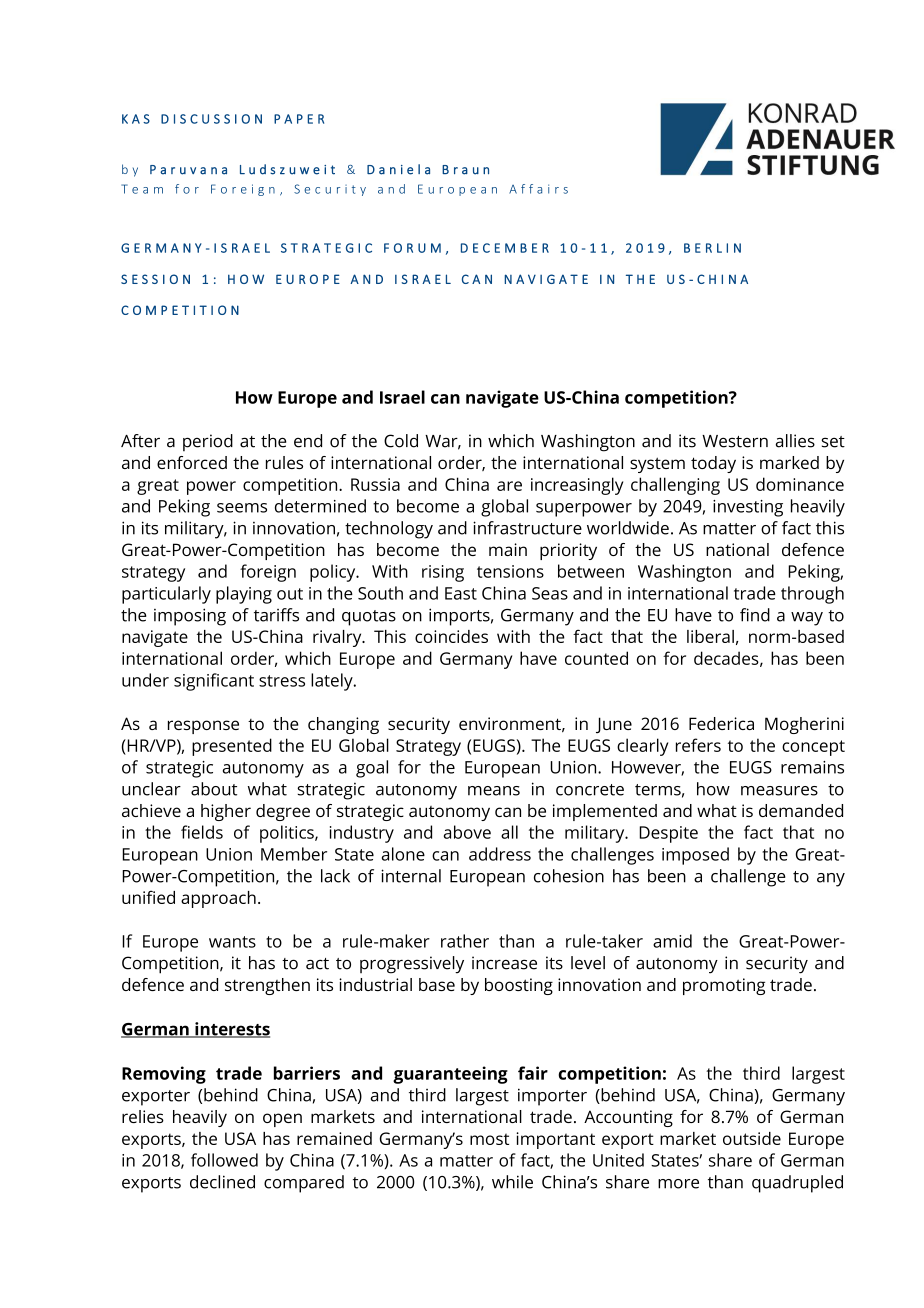 This page has height=1308, width=924. Describe the element at coordinates (401, 441) in the page. I see `Cold` at that location.
